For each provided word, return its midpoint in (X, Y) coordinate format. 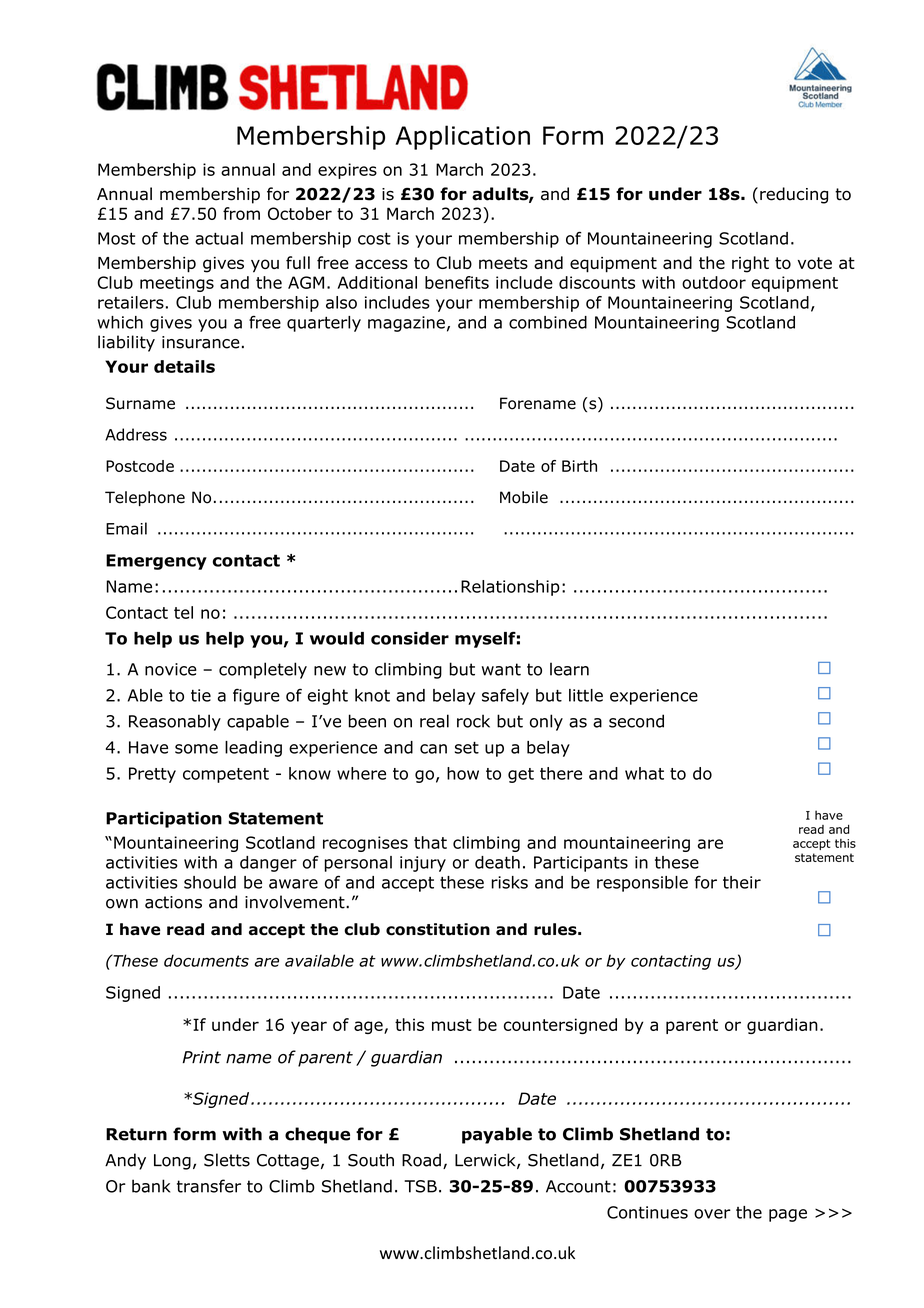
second (636, 721)
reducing (794, 195)
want (501, 669)
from (241, 213)
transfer (209, 1186)
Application (462, 137)
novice (171, 669)
